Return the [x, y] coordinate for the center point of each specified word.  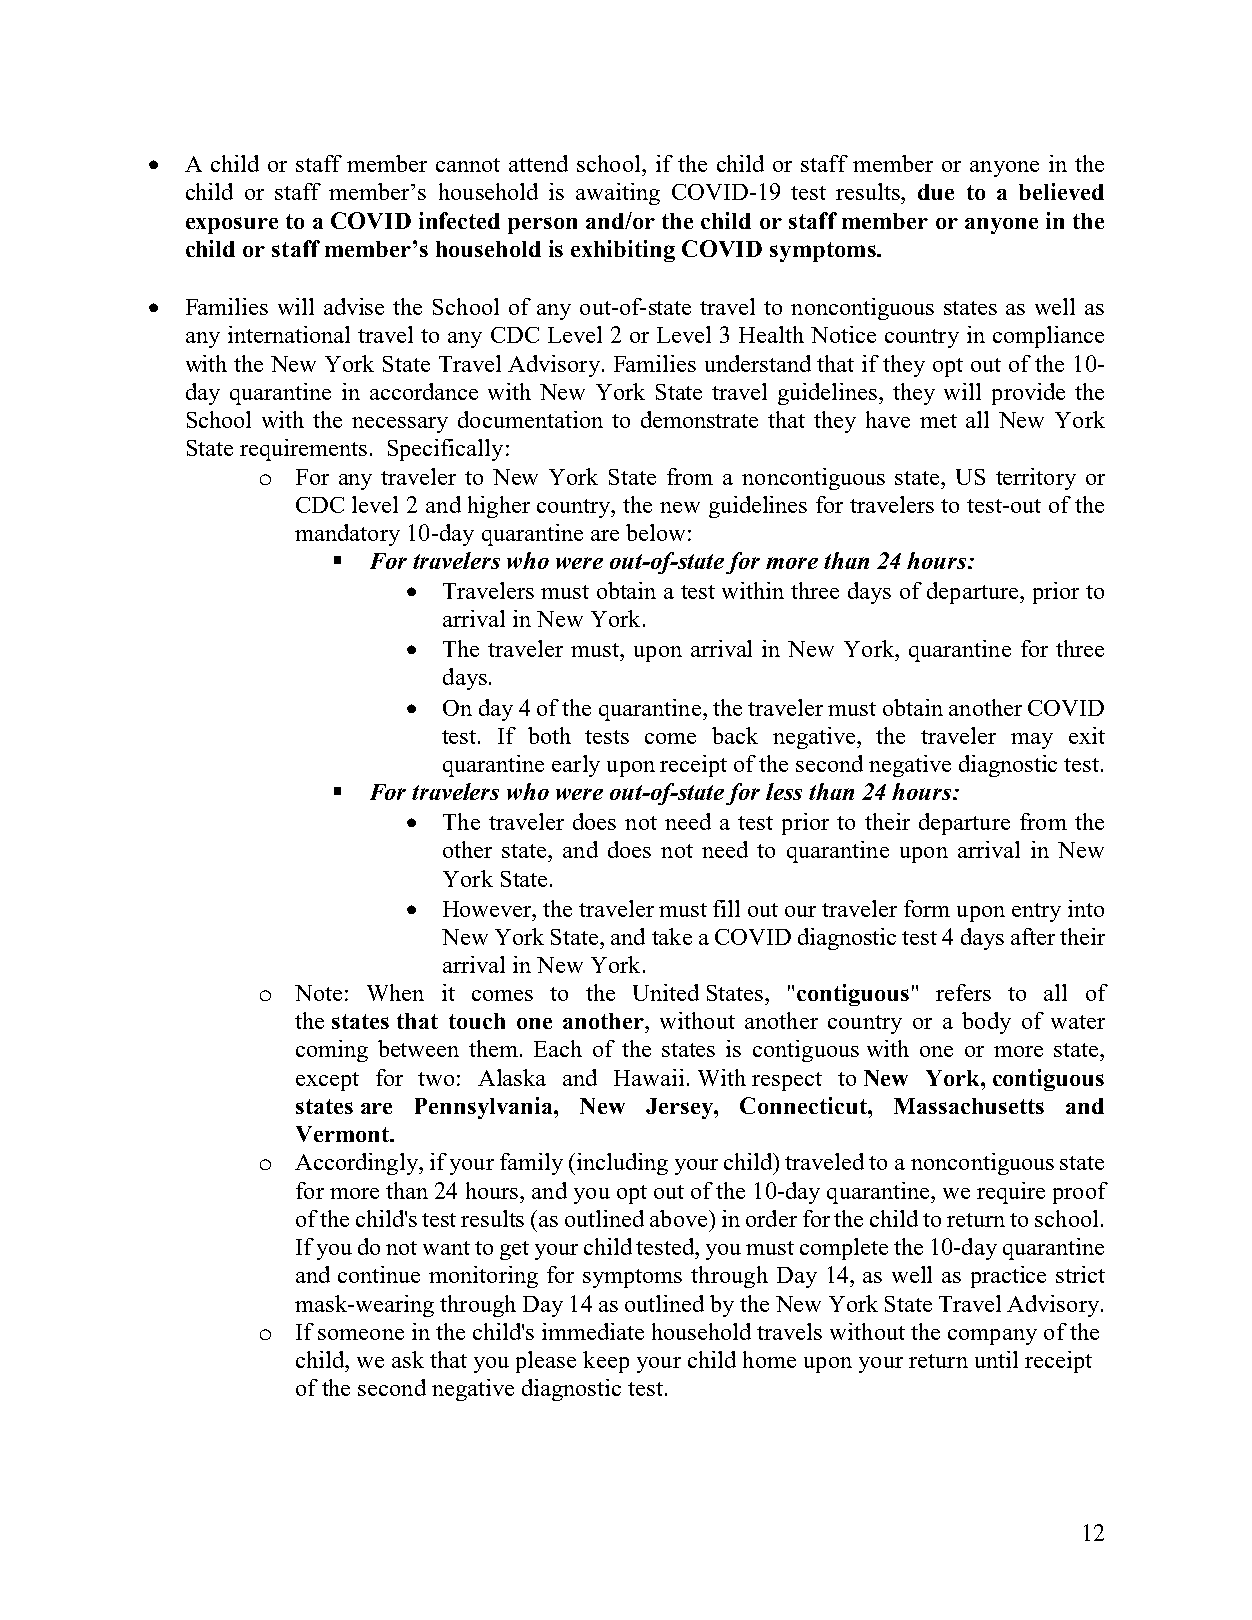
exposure [232, 225]
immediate [593, 1331]
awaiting [618, 194]
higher [499, 507]
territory [1036, 479]
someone [361, 1334]
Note [318, 993]
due [936, 192]
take [672, 936]
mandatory [347, 535]
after [1033, 936]
